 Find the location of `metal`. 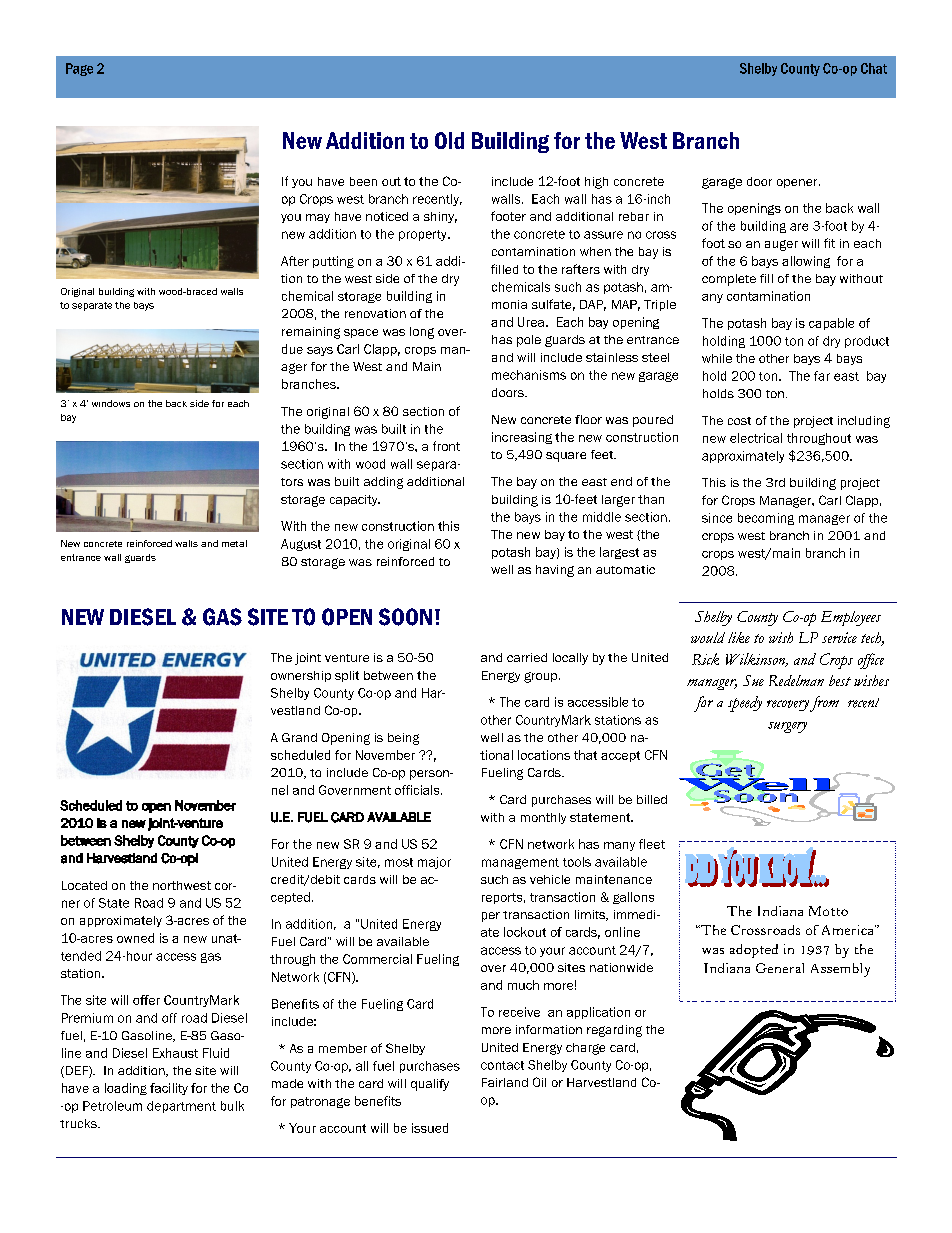

metal is located at coordinates (234, 543).
